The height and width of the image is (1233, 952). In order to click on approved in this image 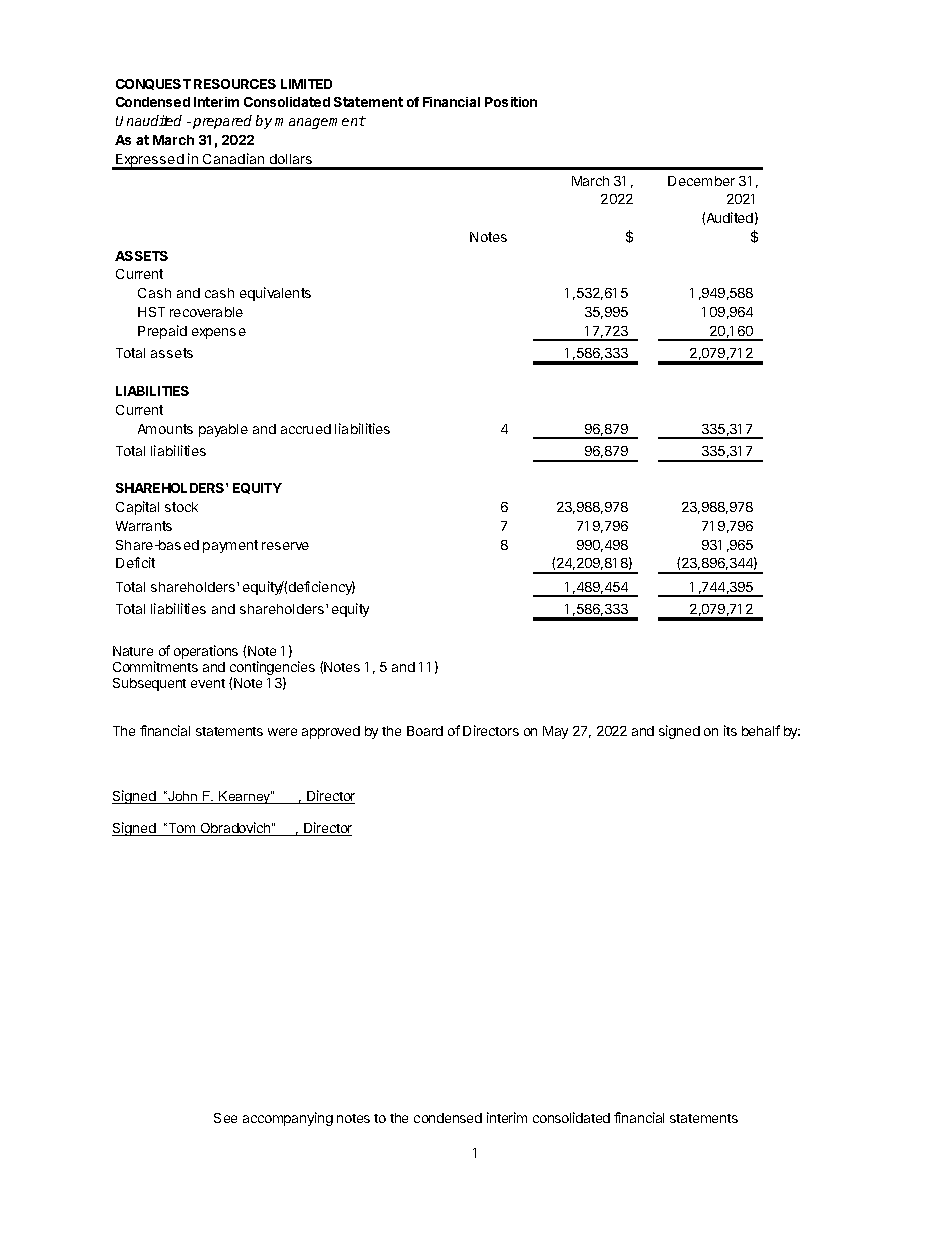, I will do `click(331, 732)`.
